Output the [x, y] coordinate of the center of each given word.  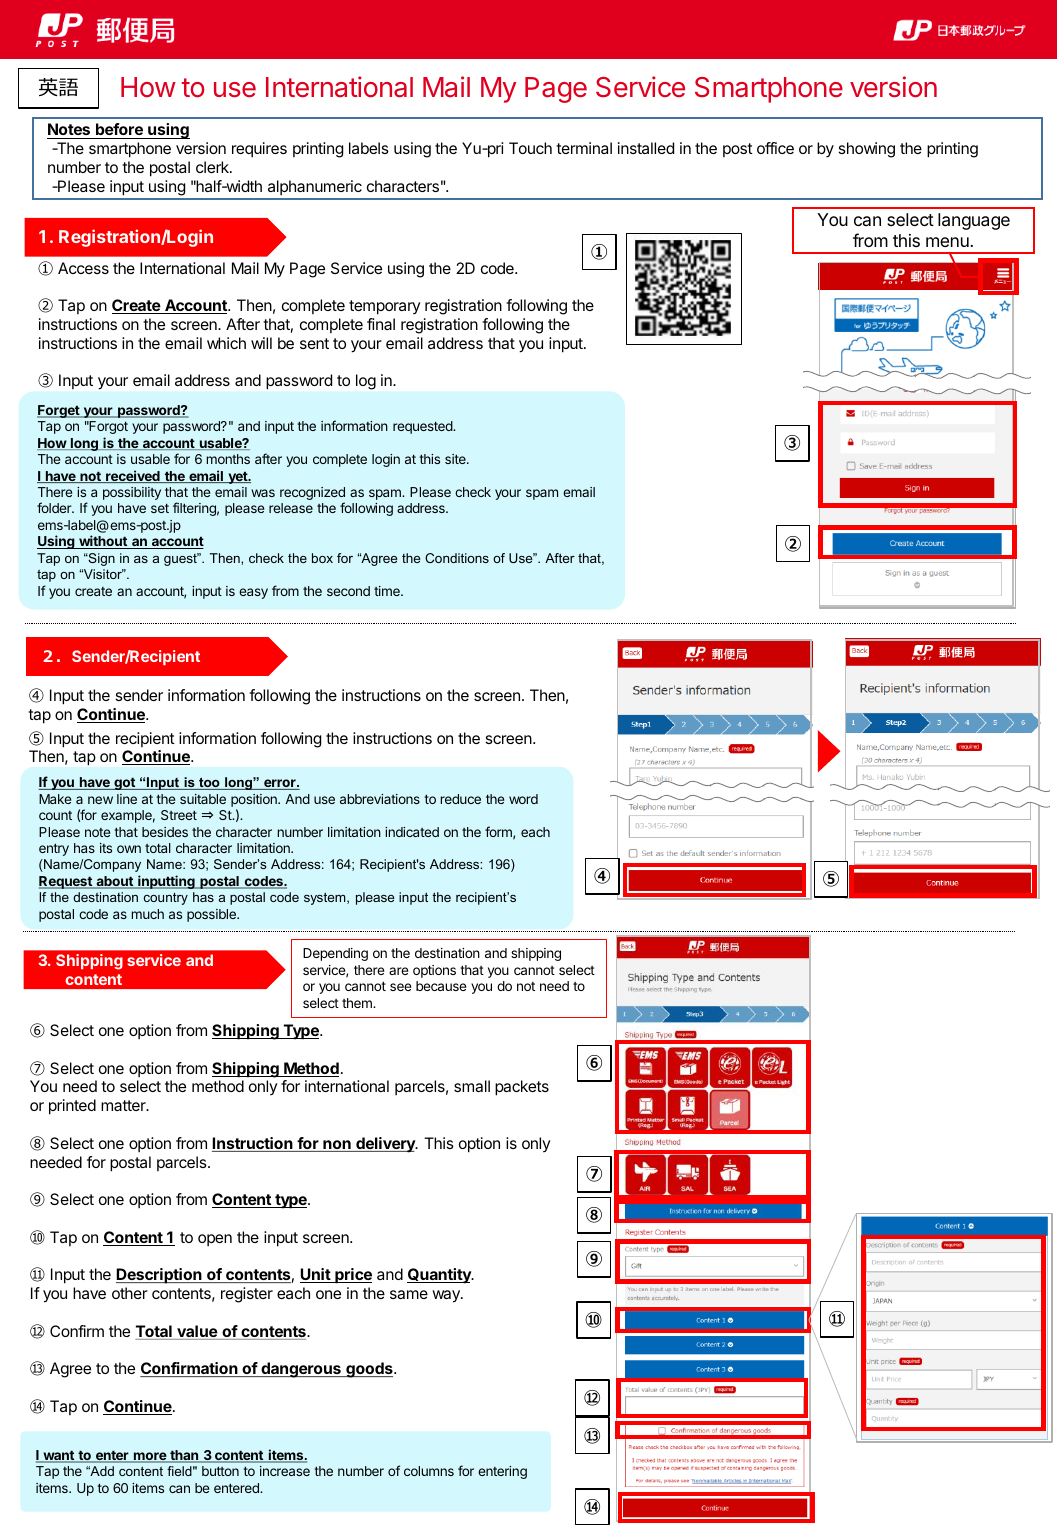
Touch [530, 148]
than [184, 1456]
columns [429, 1471]
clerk [213, 167]
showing [867, 150]
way [447, 1296]
